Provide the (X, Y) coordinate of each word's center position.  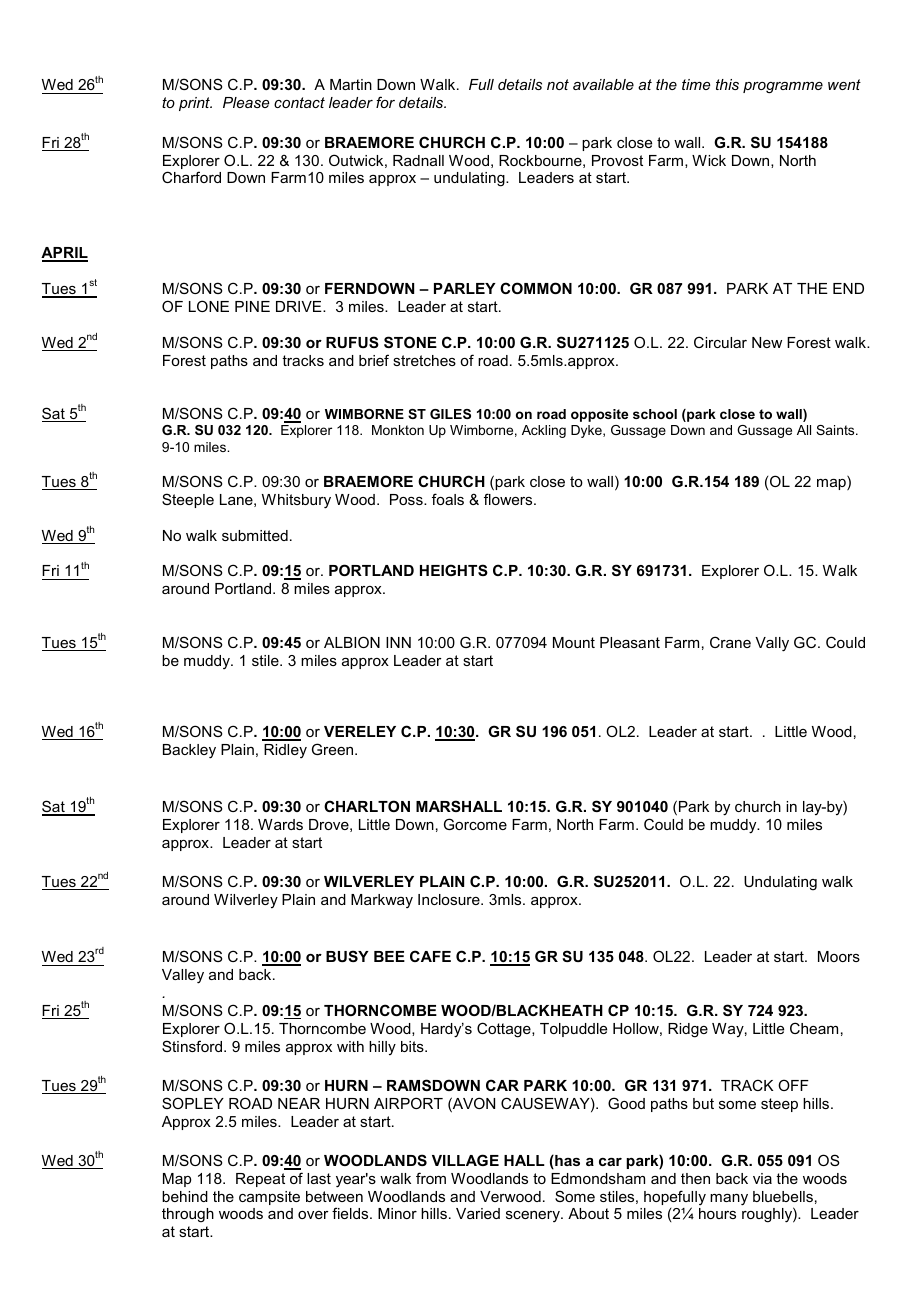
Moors (839, 956)
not (558, 84)
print (195, 104)
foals (448, 499)
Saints (836, 430)
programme (783, 87)
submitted (255, 535)
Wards (280, 824)
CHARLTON (367, 806)
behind (185, 1196)
